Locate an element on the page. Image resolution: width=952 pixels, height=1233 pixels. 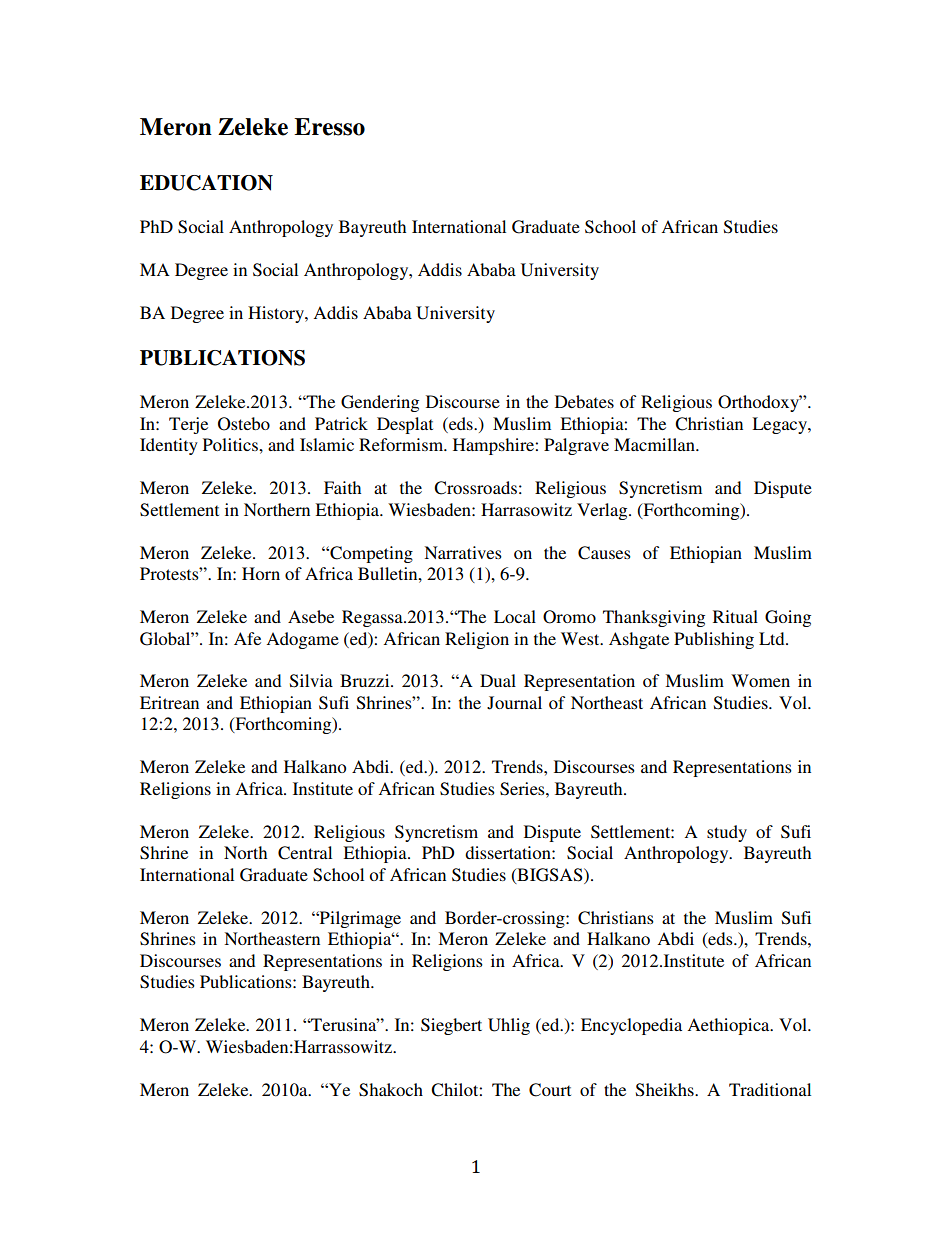
History is located at coordinates (277, 314).
